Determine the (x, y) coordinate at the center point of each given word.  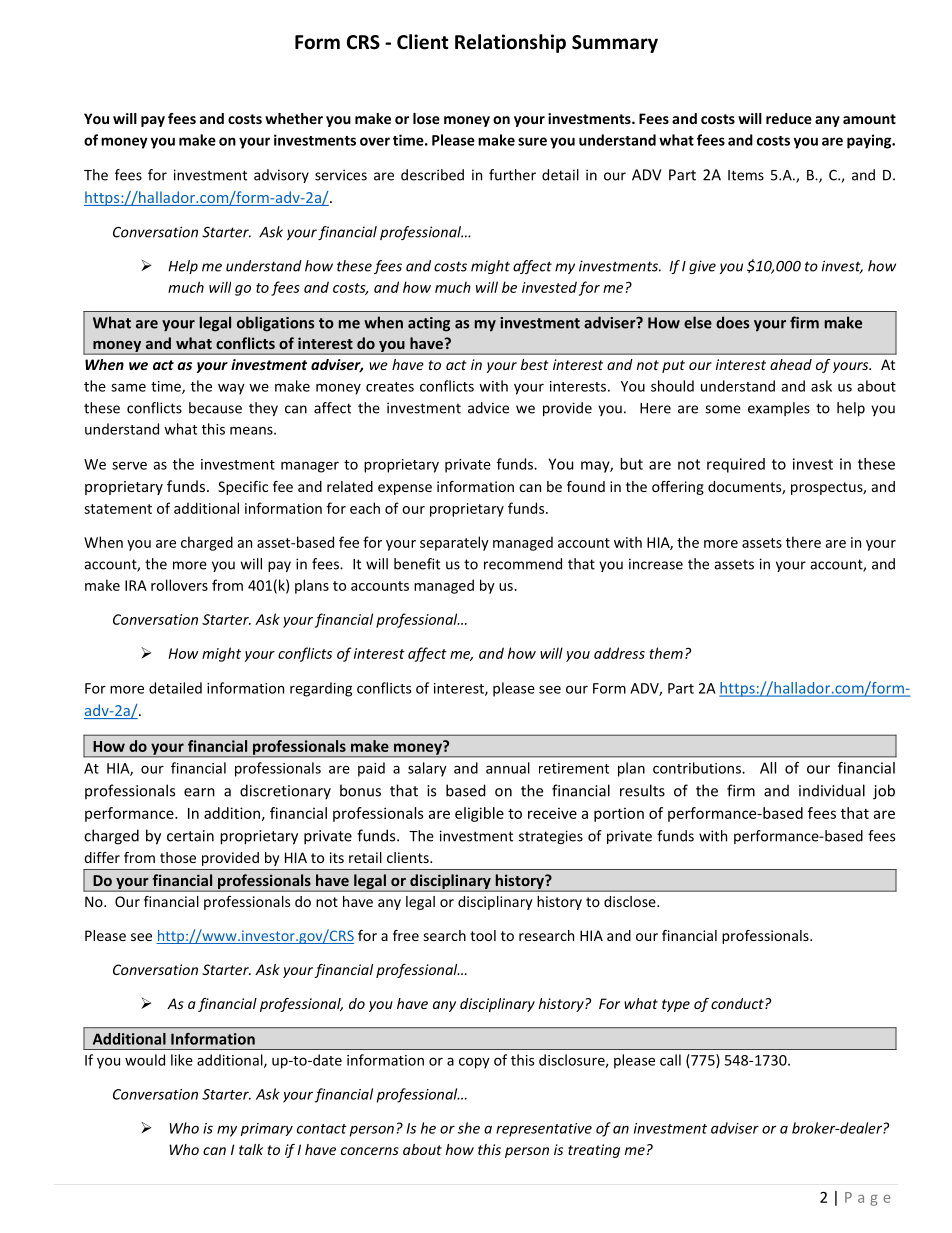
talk (251, 1149)
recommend (523, 564)
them (666, 653)
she (469, 1128)
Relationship (510, 43)
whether (294, 118)
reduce (789, 118)
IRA (136, 585)
